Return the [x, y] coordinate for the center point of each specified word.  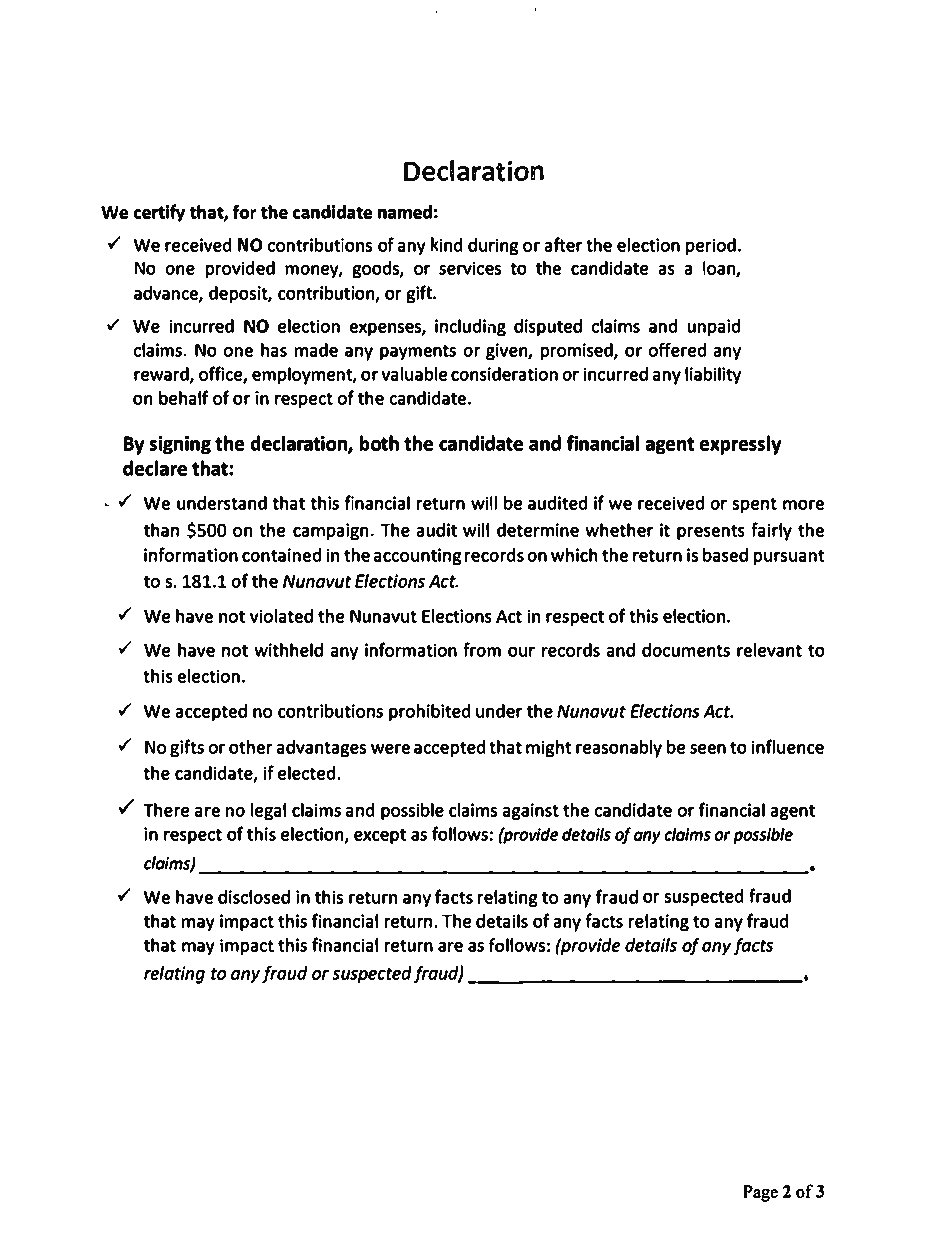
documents [686, 649]
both [379, 443]
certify [159, 213]
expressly [740, 445]
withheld [288, 649]
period [711, 246]
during [493, 246]
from [482, 649]
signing [180, 444]
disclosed [254, 896]
